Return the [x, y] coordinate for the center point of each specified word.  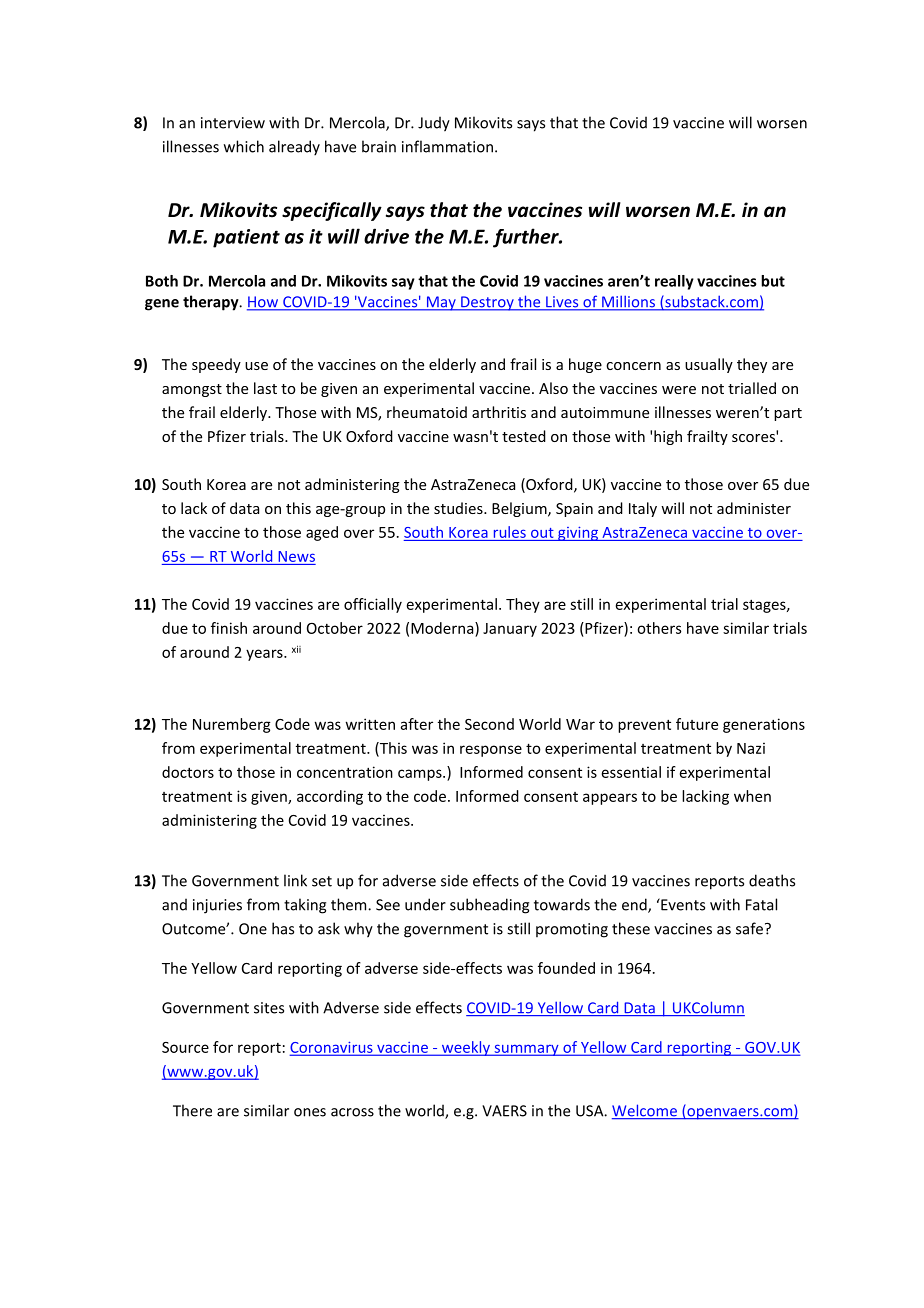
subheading [489, 906]
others [659, 628]
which [244, 146]
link [295, 880]
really [674, 282]
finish [229, 628]
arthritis [499, 412]
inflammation [447, 146]
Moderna [443, 628]
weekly [466, 1048]
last [265, 388]
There [192, 1110]
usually [709, 365]
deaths [772, 880]
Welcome [645, 1111]
